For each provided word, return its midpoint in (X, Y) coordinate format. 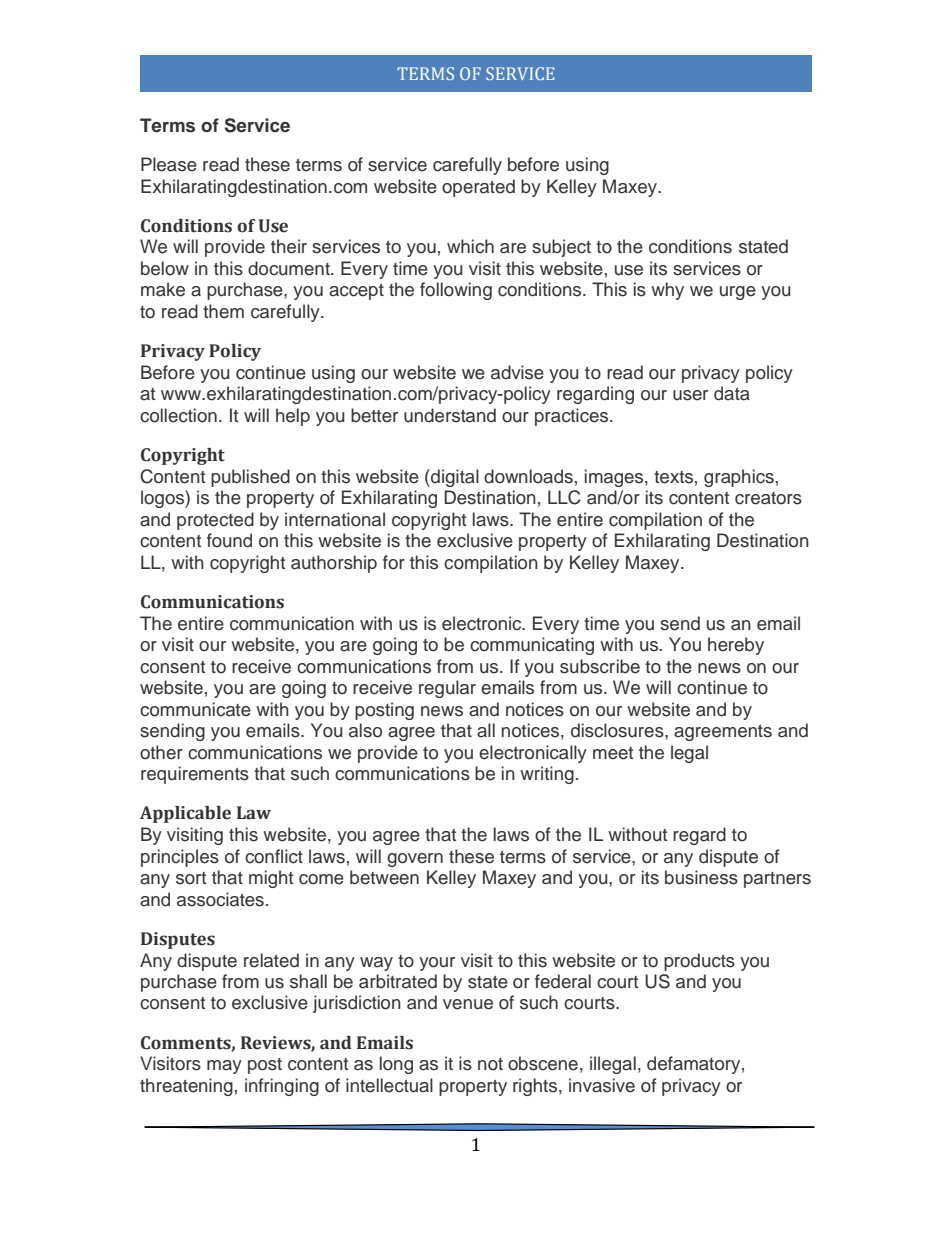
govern (415, 860)
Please (169, 164)
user (690, 395)
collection (178, 415)
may (224, 1067)
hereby (736, 646)
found (229, 540)
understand (450, 415)
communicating (532, 646)
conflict (274, 856)
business (701, 877)
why (667, 291)
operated (478, 188)
